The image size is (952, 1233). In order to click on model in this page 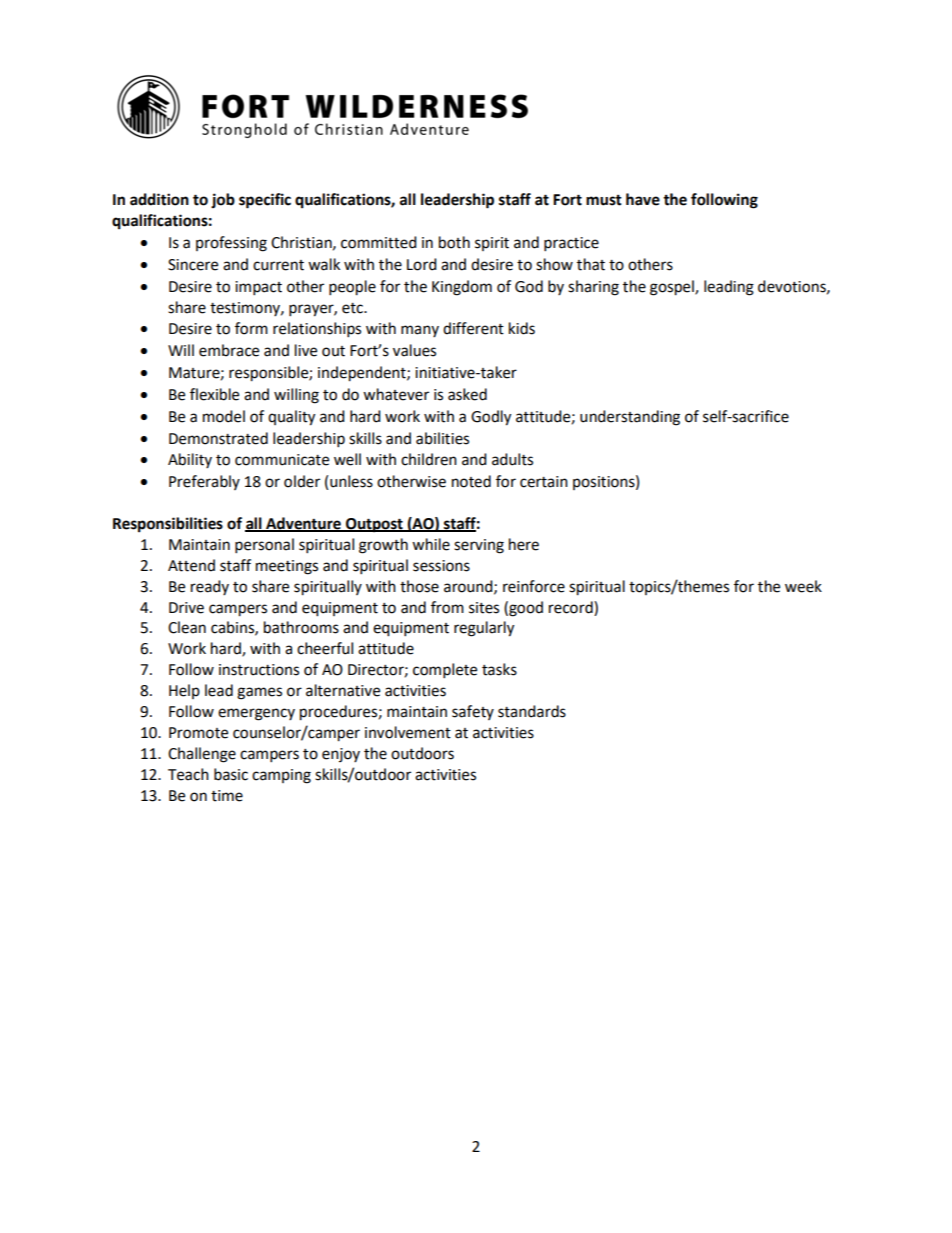, I will do `click(224, 416)`.
